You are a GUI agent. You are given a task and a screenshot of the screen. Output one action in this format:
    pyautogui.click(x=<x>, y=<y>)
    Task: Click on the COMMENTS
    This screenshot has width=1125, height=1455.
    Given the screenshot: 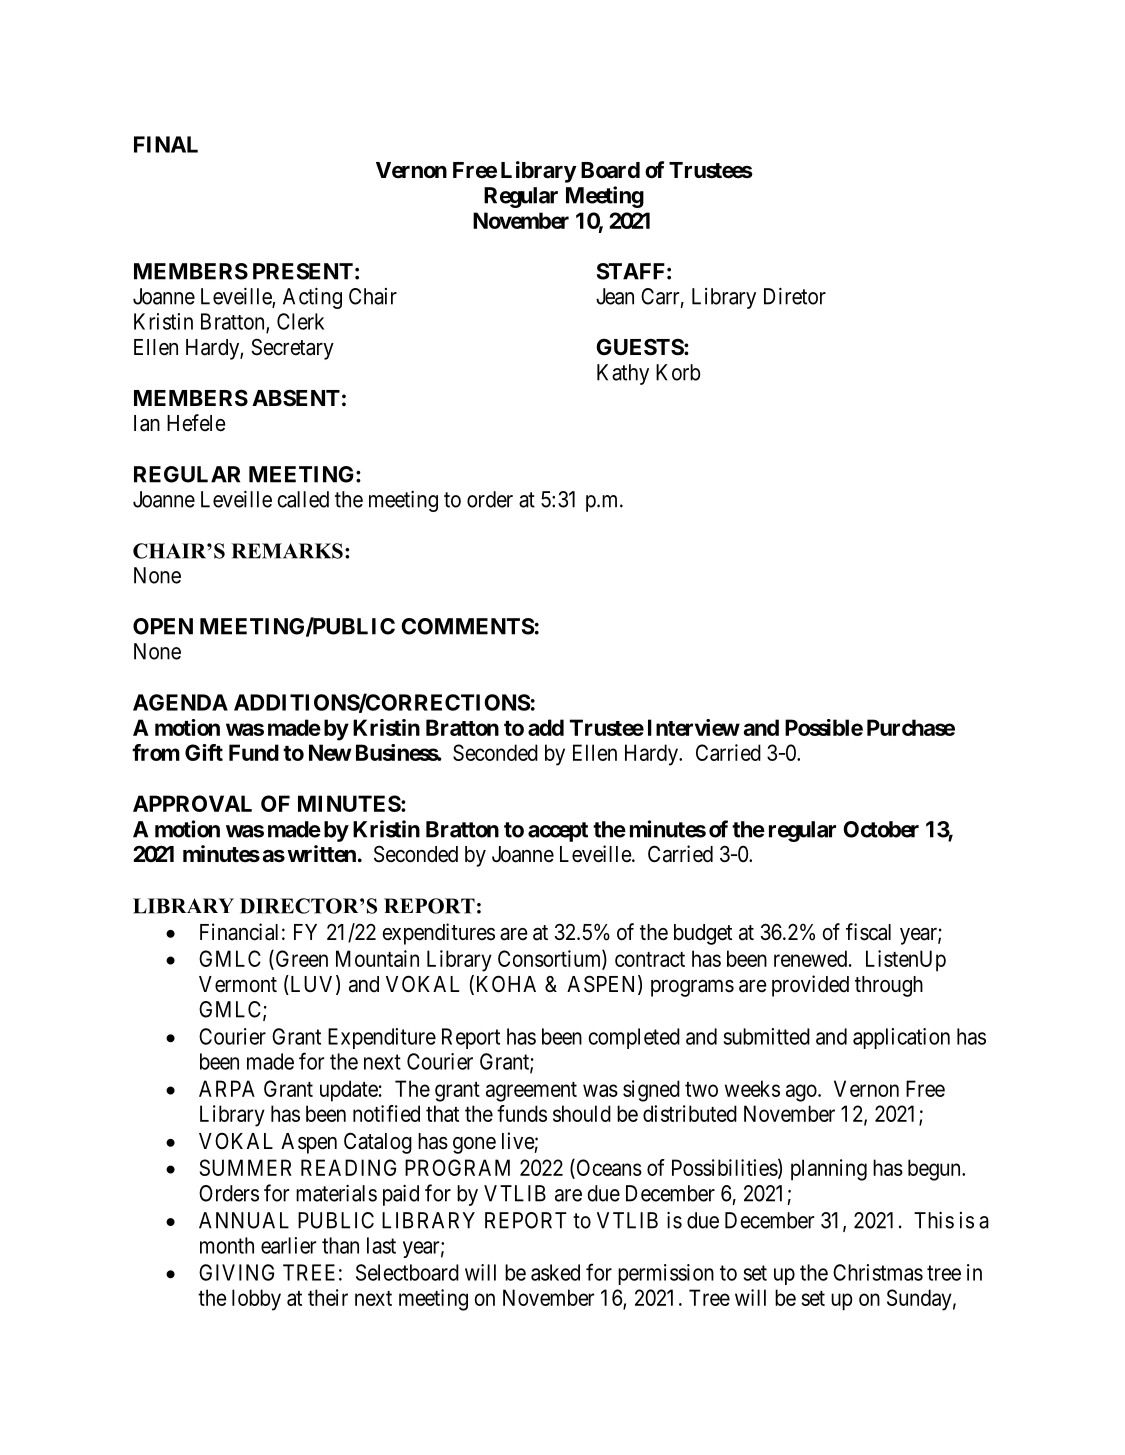 What is the action you would take?
    pyautogui.click(x=468, y=626)
